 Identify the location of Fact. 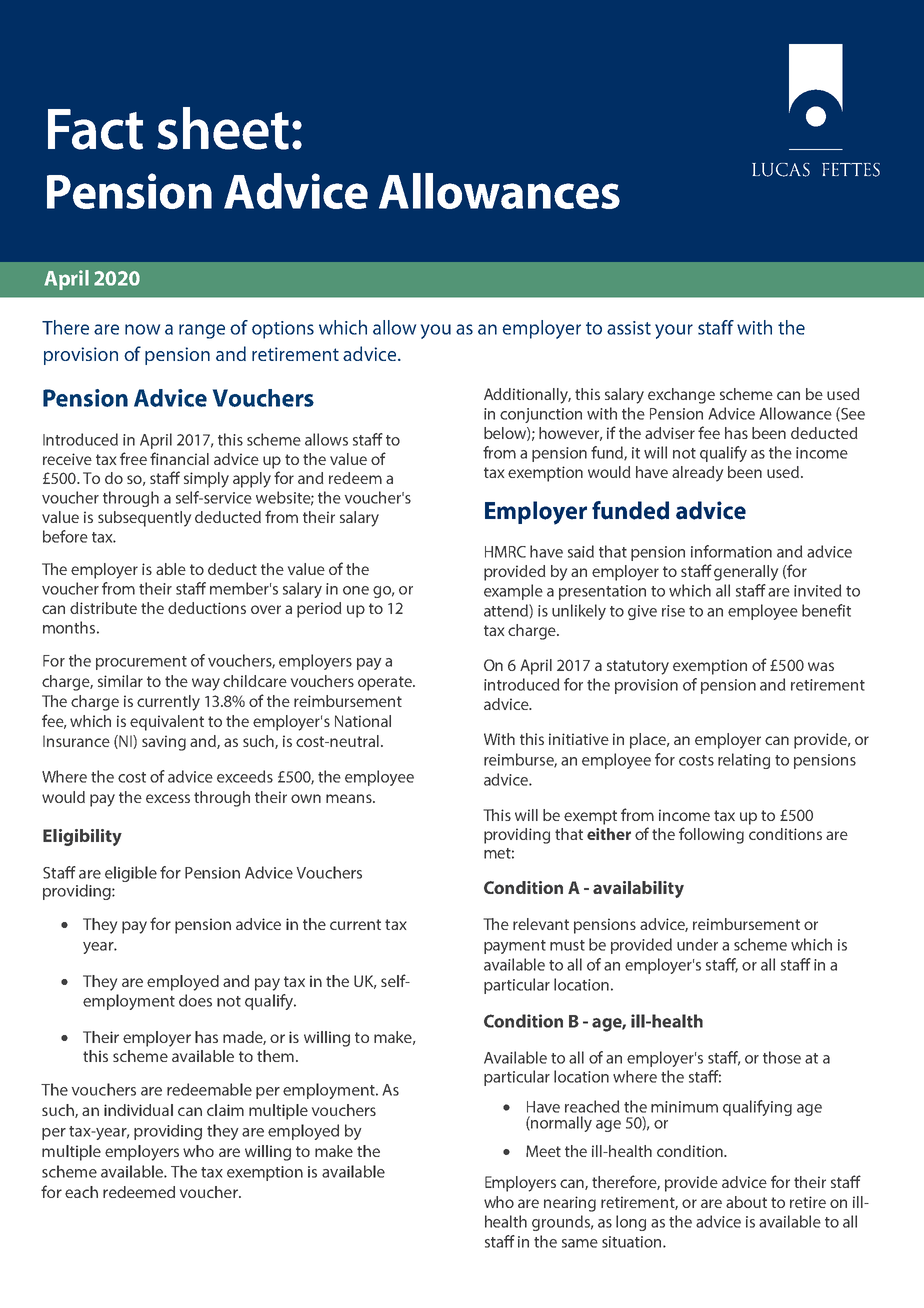
(95, 129).
